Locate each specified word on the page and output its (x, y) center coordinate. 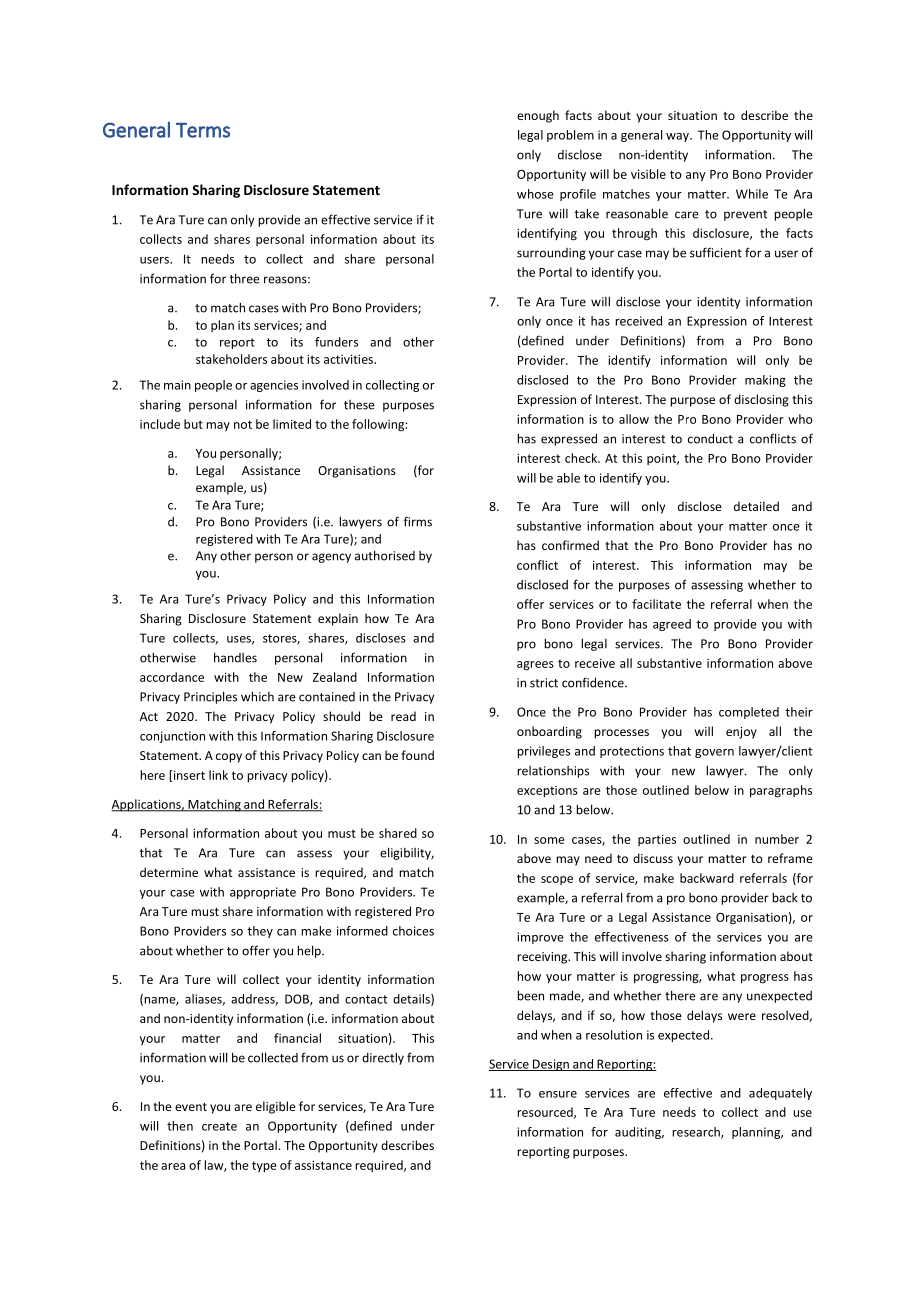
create (219, 1126)
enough (538, 116)
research (697, 1133)
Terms (203, 130)
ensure (558, 1094)
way (678, 137)
